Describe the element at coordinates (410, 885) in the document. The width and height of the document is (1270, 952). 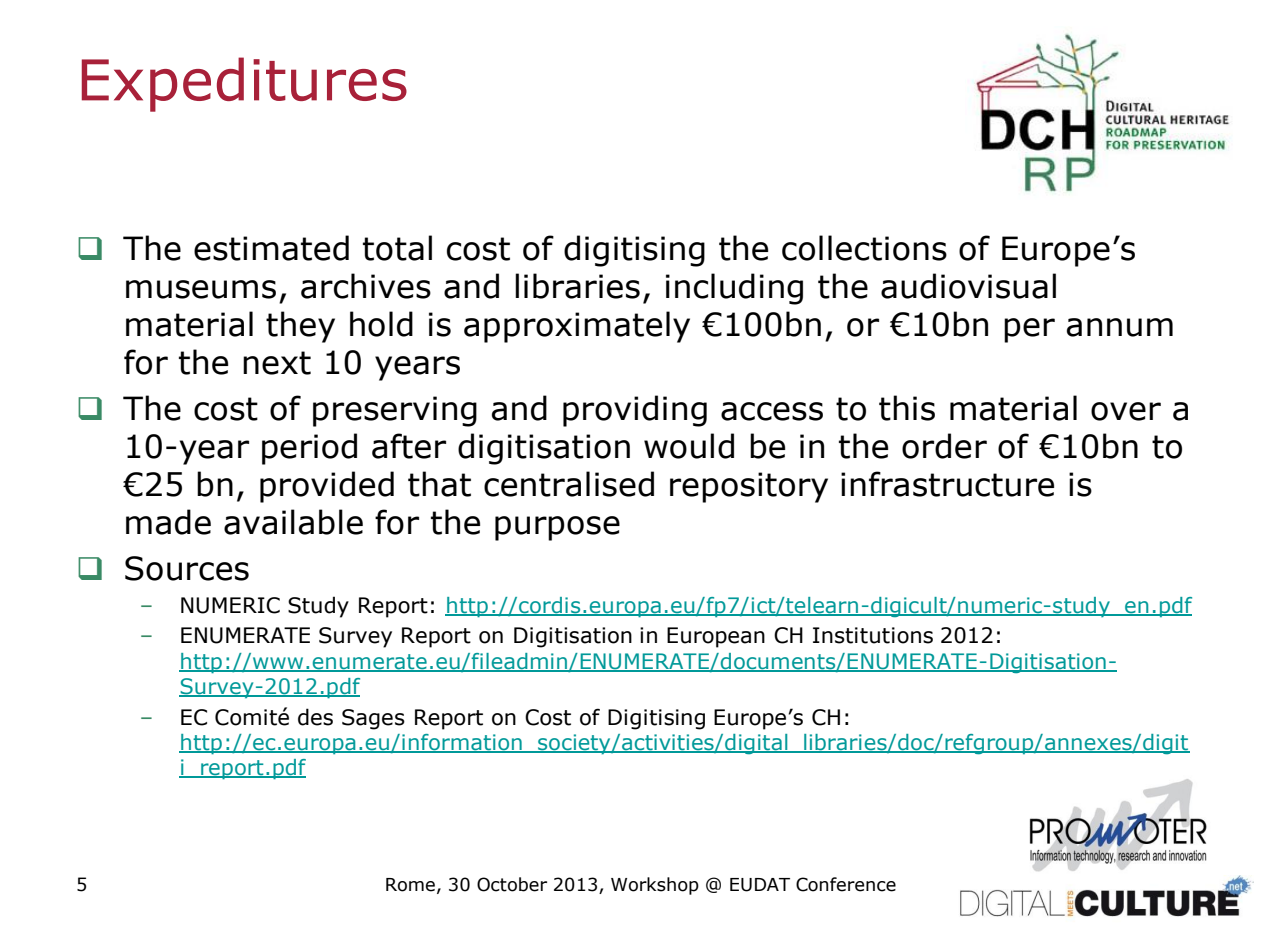
I see `Rome` at that location.
